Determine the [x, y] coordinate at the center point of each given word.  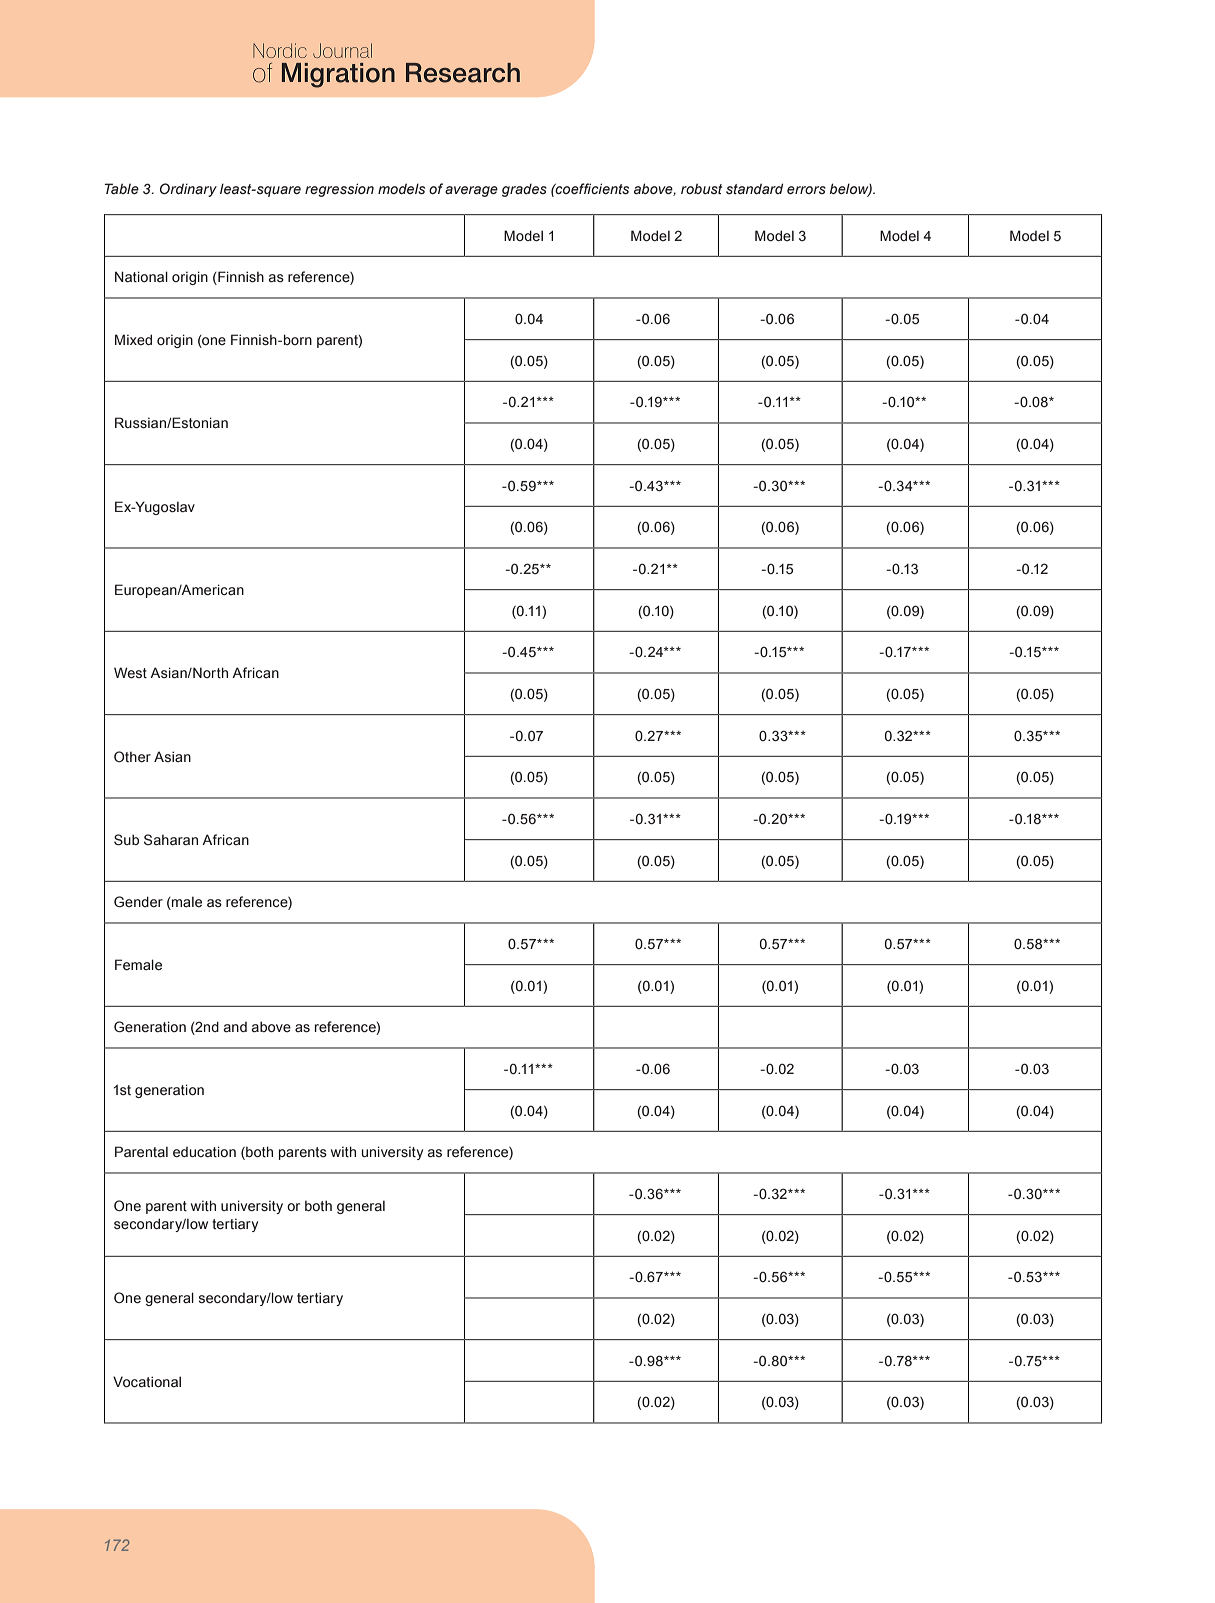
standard [754, 189]
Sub [126, 840]
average [471, 191]
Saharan [171, 840]
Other [132, 757]
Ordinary [188, 190]
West [130, 673]
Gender [138, 902]
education [204, 1152]
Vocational [147, 1382]
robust [701, 188]
